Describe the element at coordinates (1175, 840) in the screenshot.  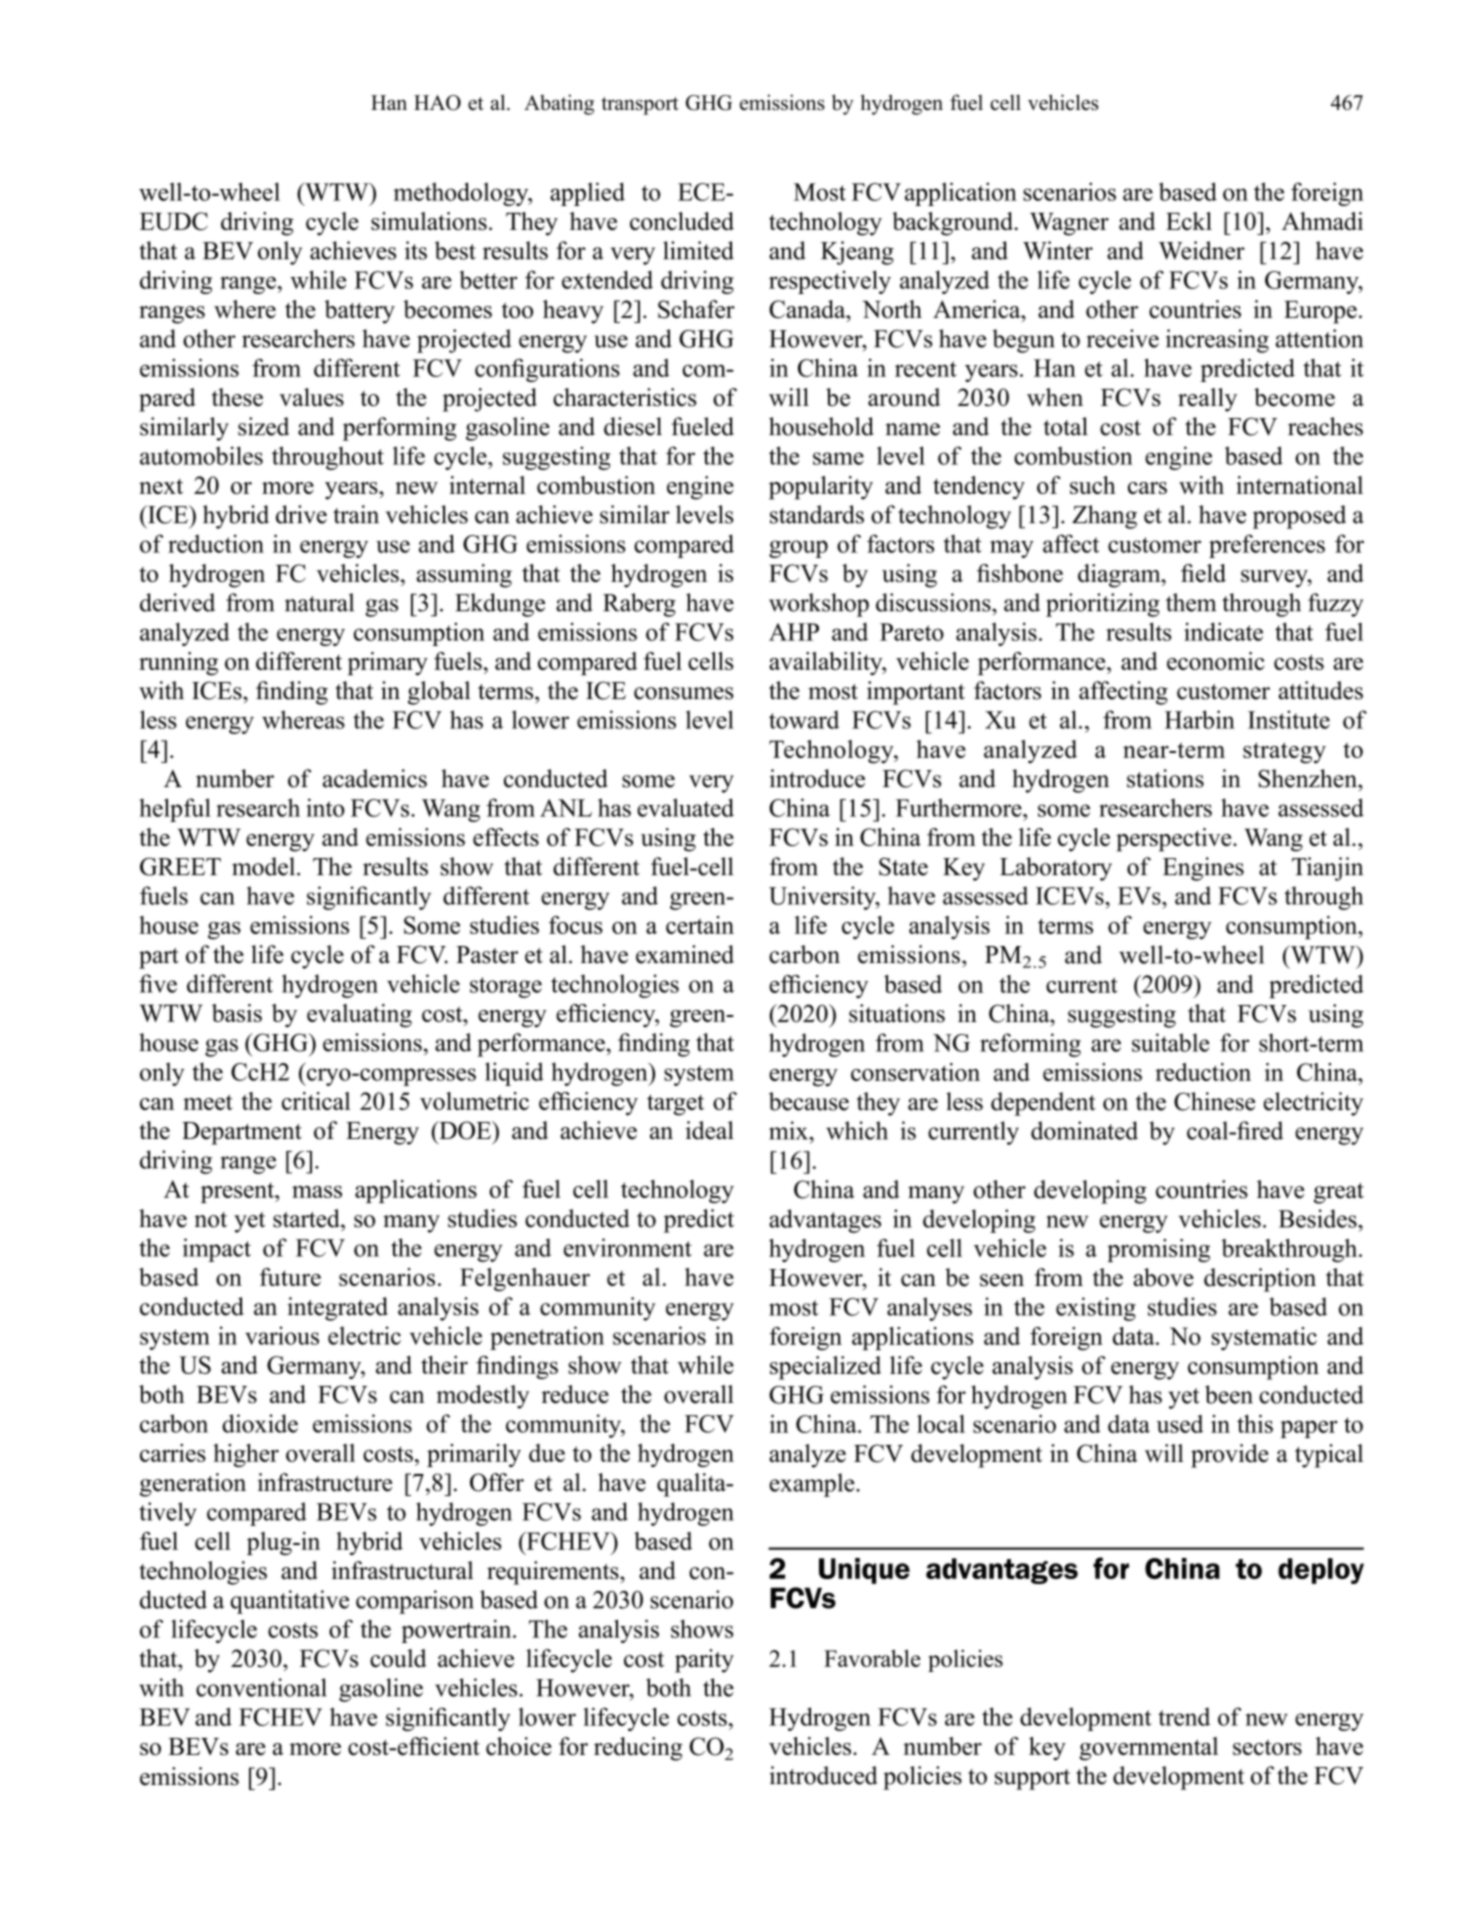
I see `perspective` at that location.
